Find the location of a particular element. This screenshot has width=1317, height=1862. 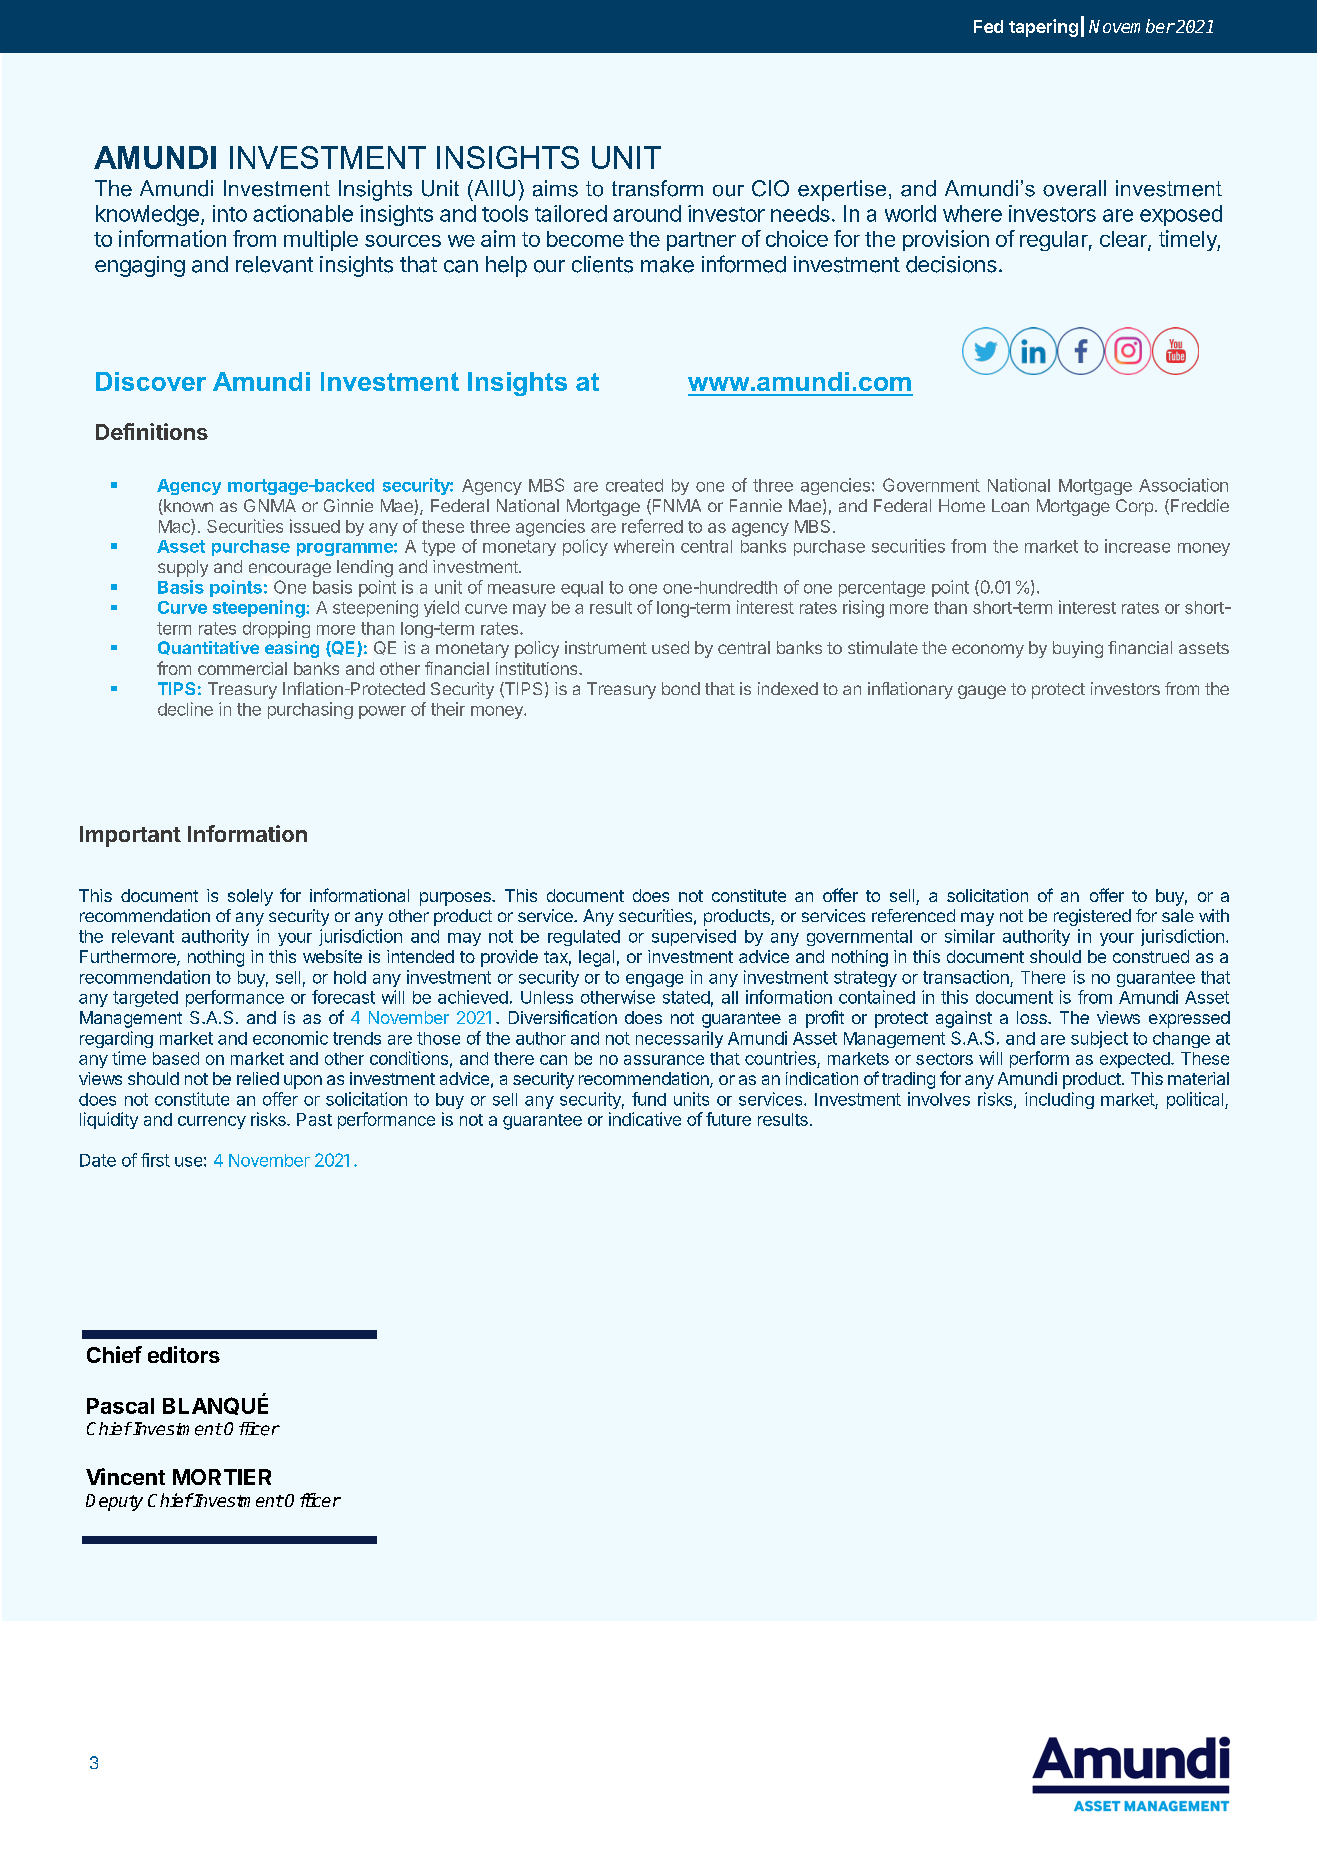

into is located at coordinates (230, 213).
